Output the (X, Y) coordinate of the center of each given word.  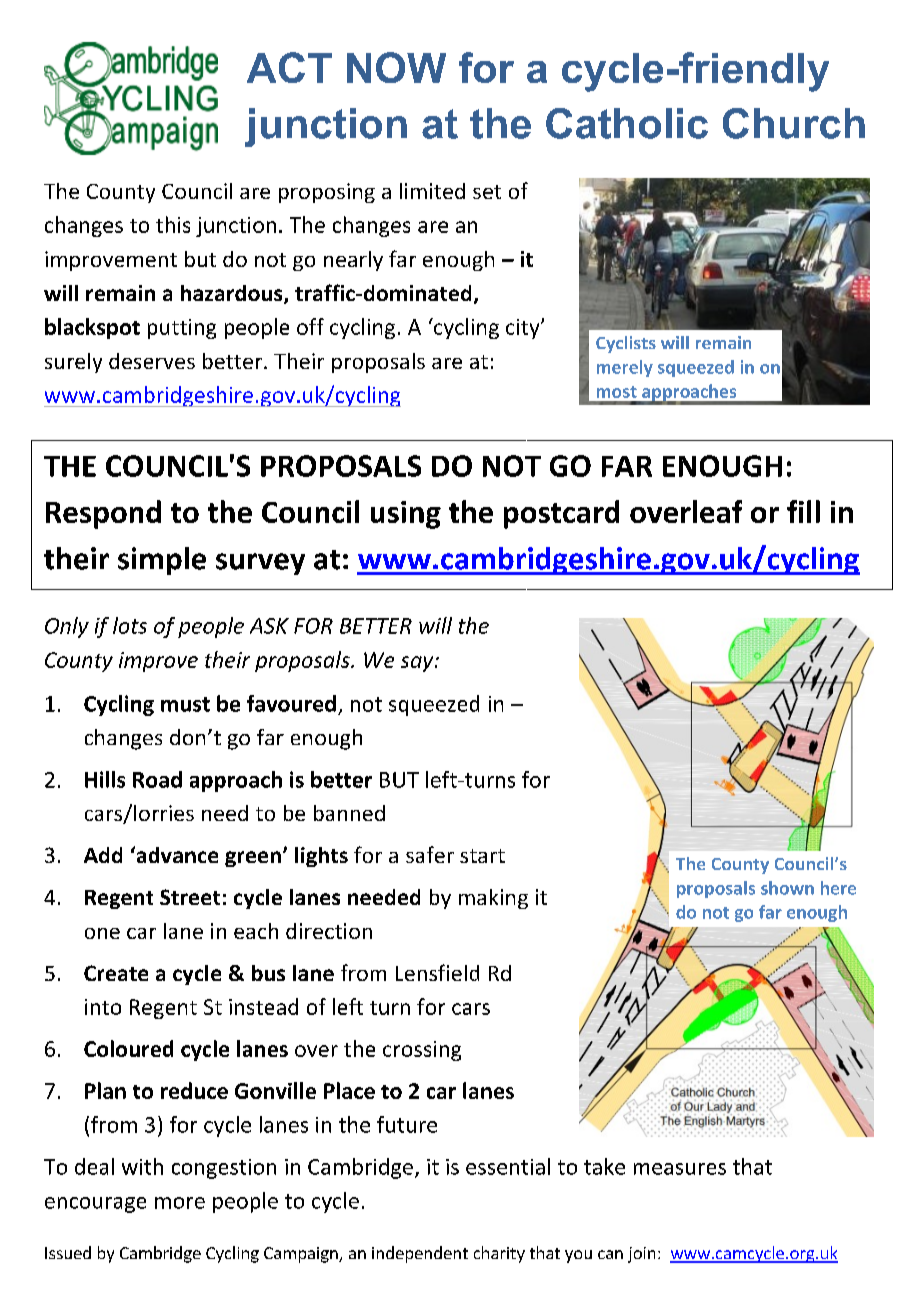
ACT (289, 67)
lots (130, 625)
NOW (396, 67)
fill (803, 511)
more (180, 1203)
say (418, 664)
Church (794, 123)
